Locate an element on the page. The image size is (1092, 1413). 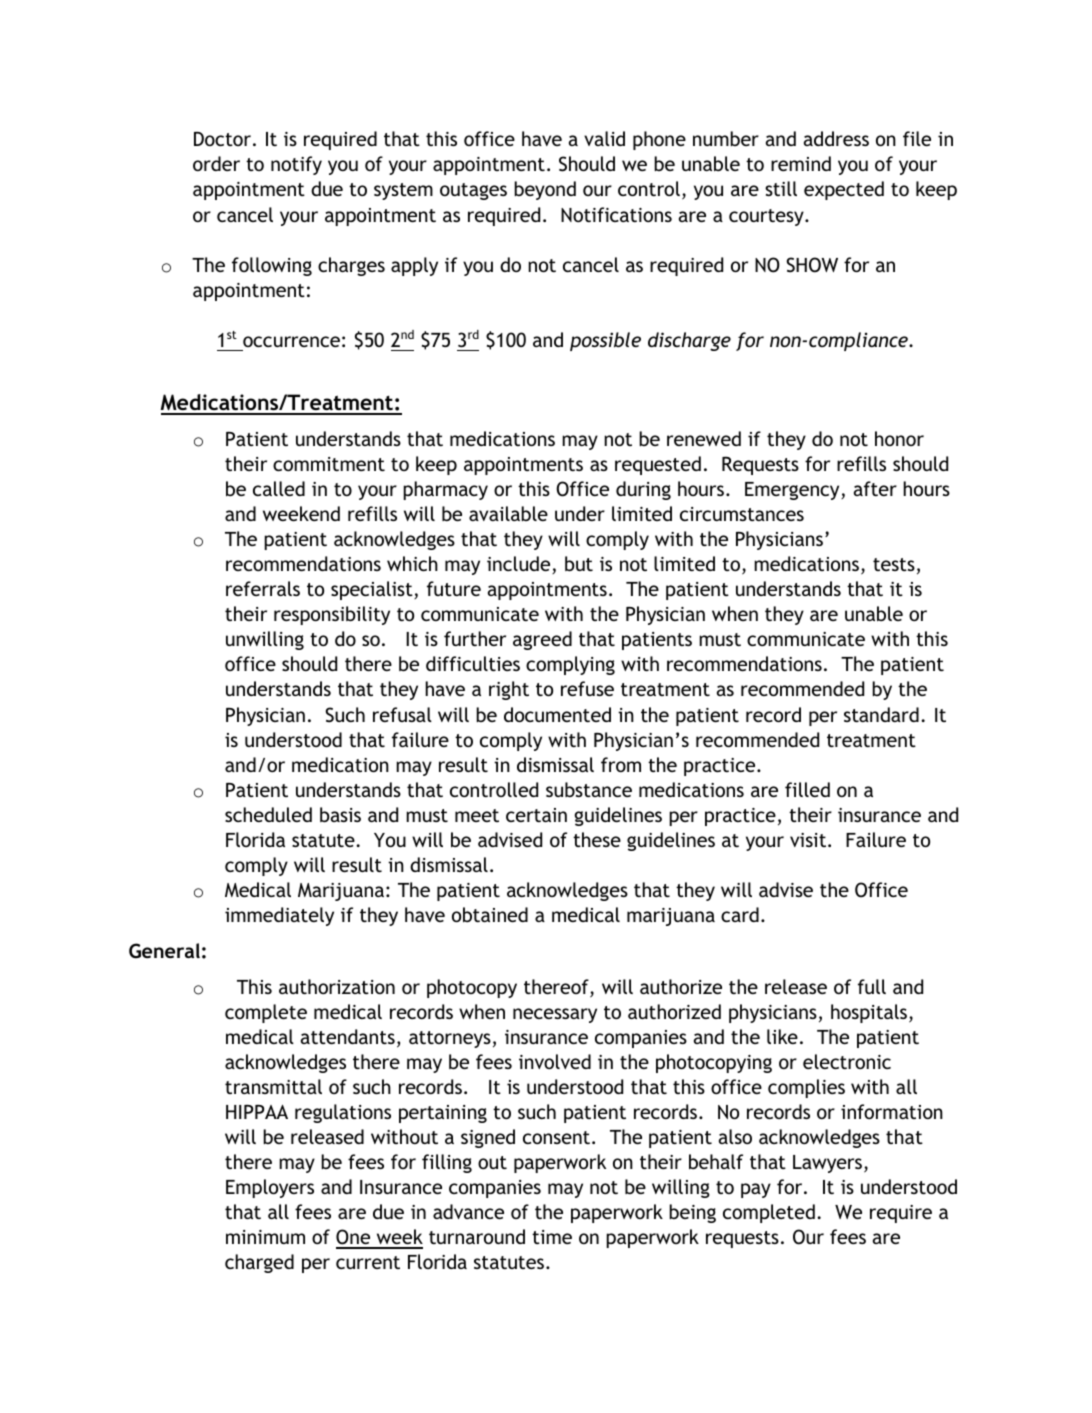
beyond is located at coordinates (545, 190).
